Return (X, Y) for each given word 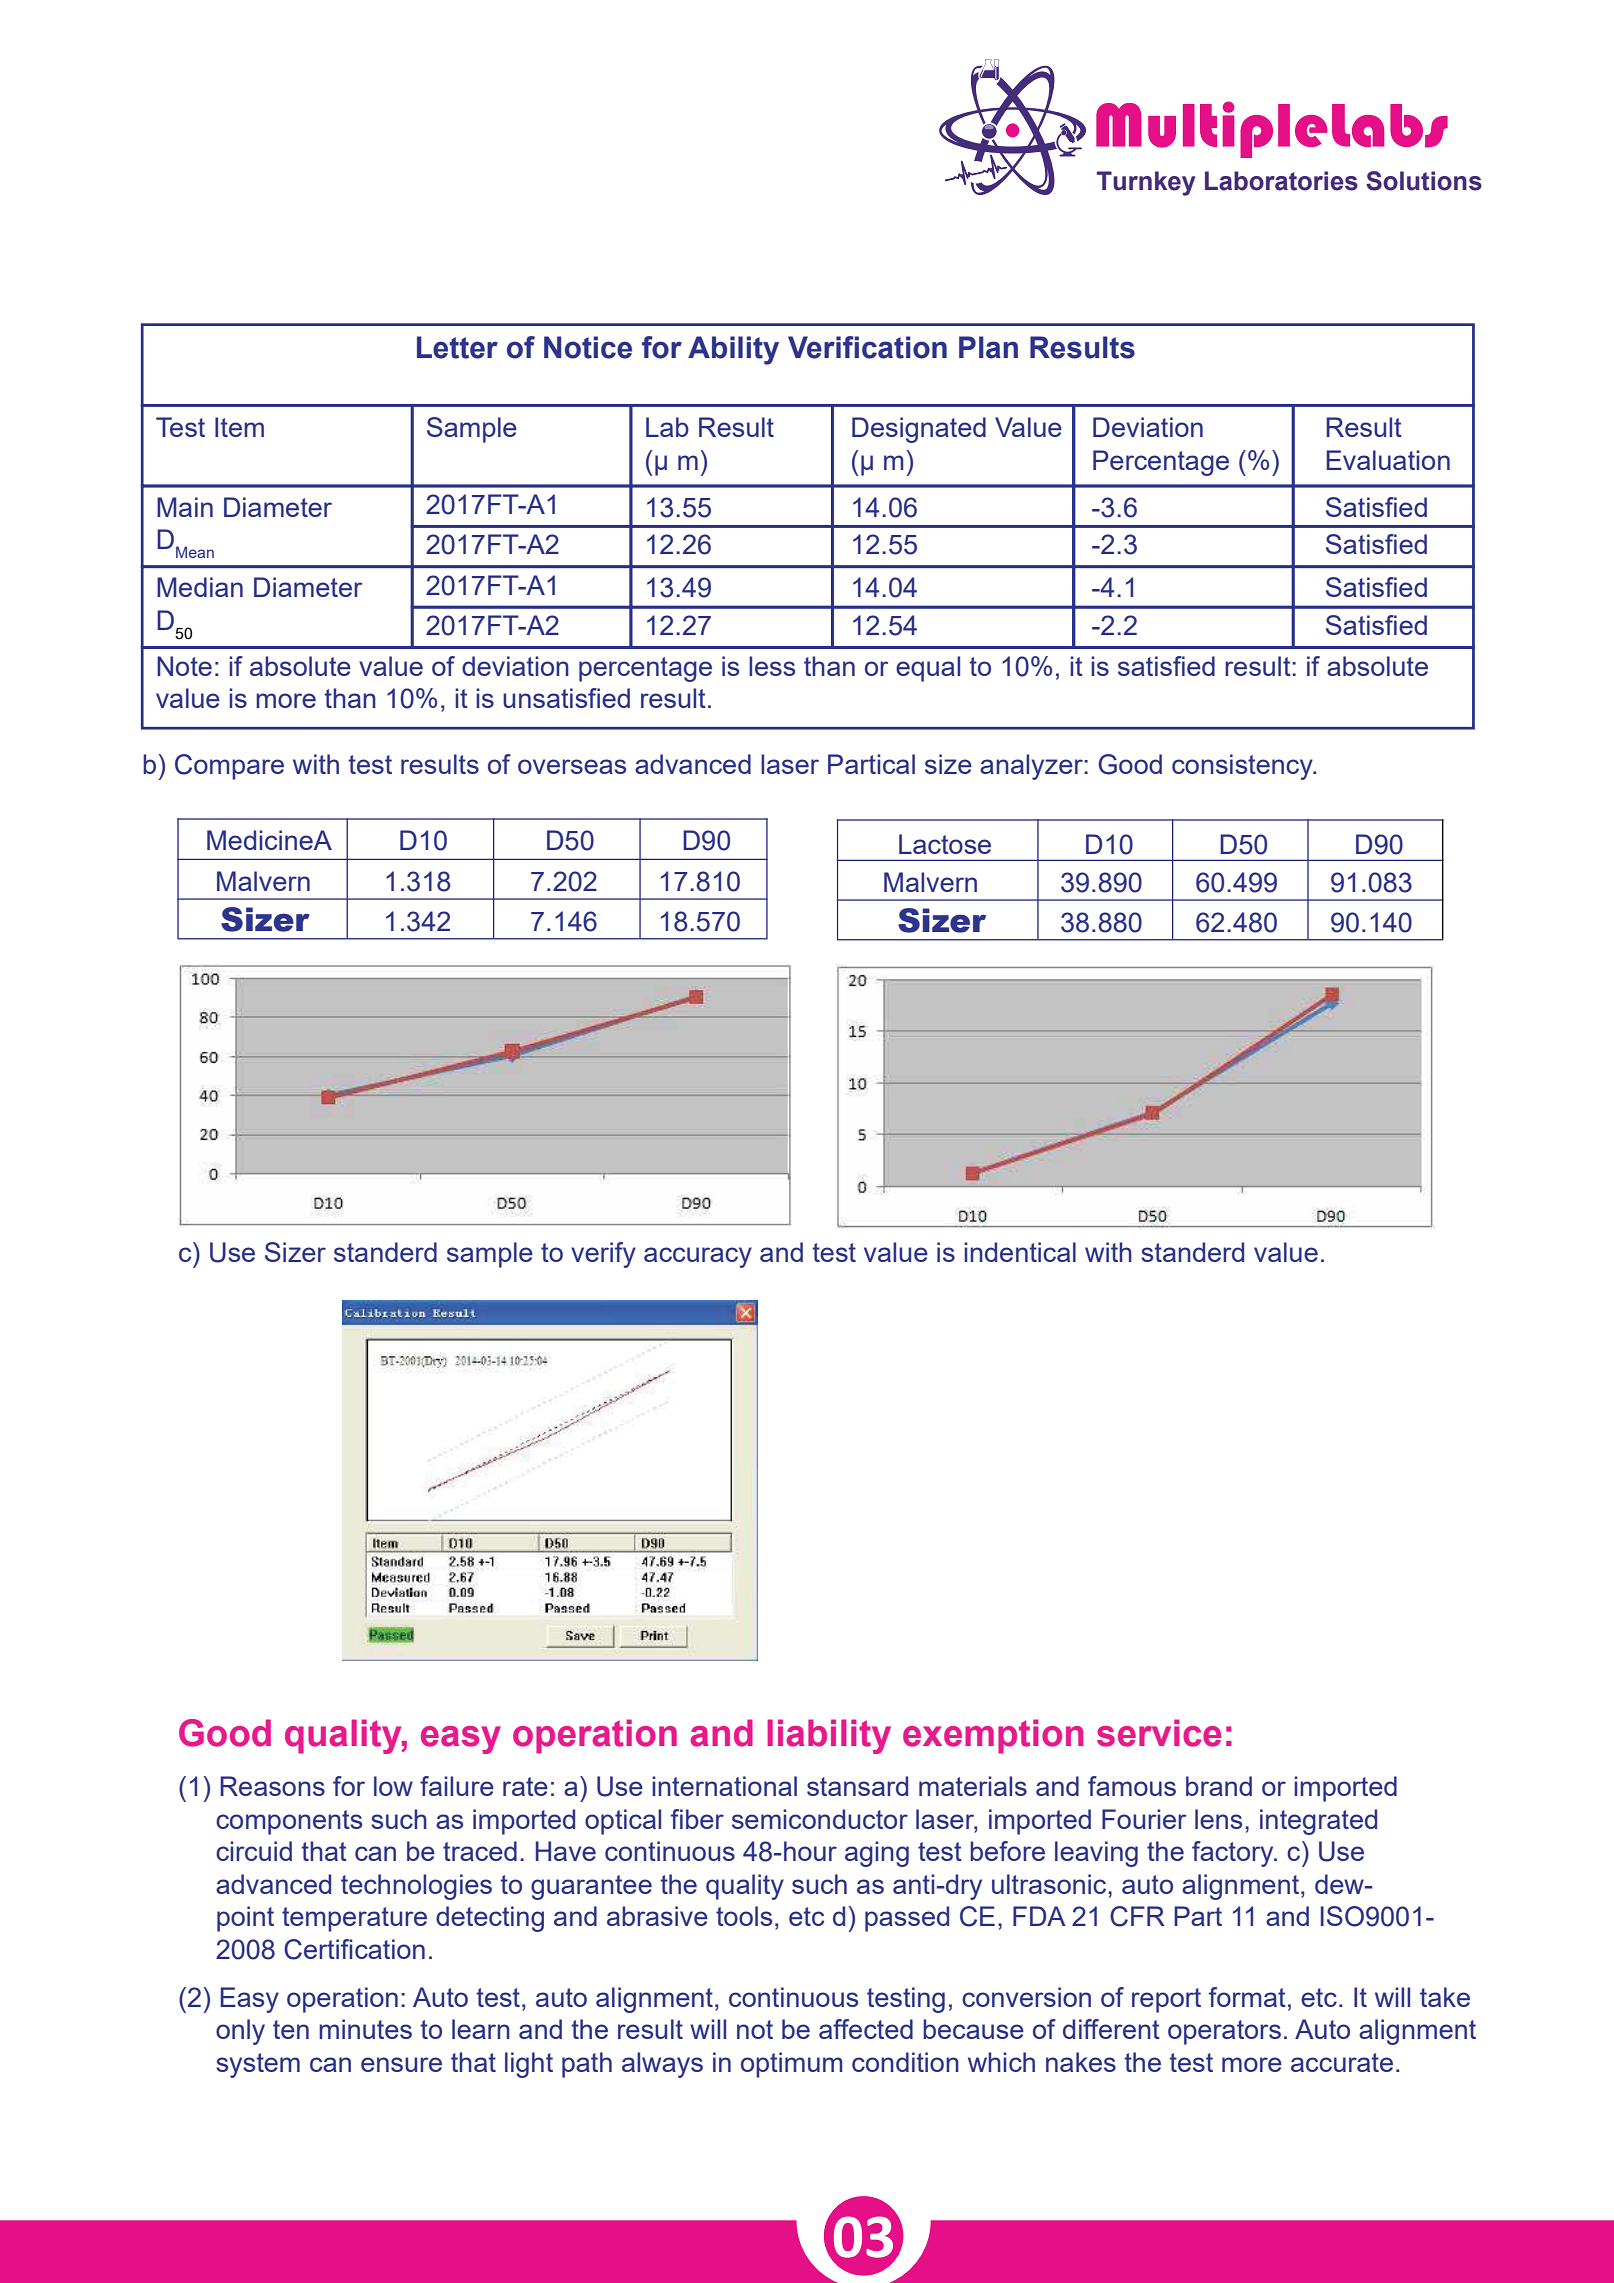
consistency (1243, 767)
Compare (229, 767)
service (1159, 1733)
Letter (457, 347)
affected (866, 2029)
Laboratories (1281, 181)
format (1247, 1997)
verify (603, 1255)
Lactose (945, 844)
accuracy (698, 1257)
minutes (365, 2029)
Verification (867, 347)
